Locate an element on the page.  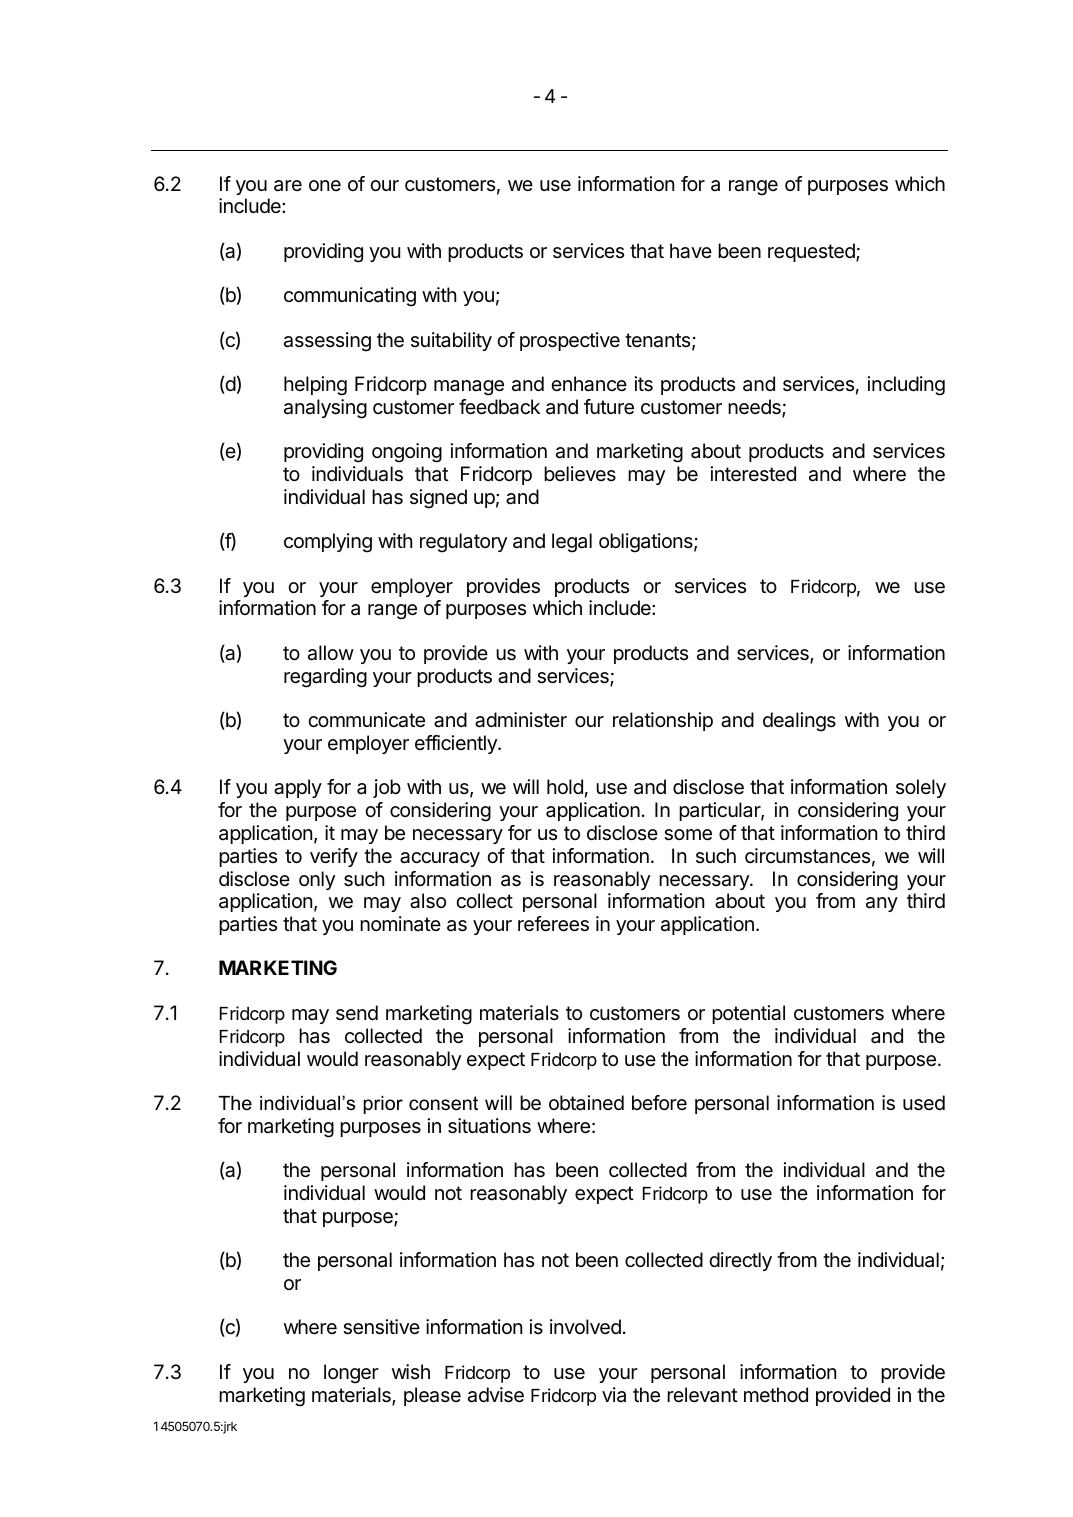
longer is located at coordinates (351, 1374).
